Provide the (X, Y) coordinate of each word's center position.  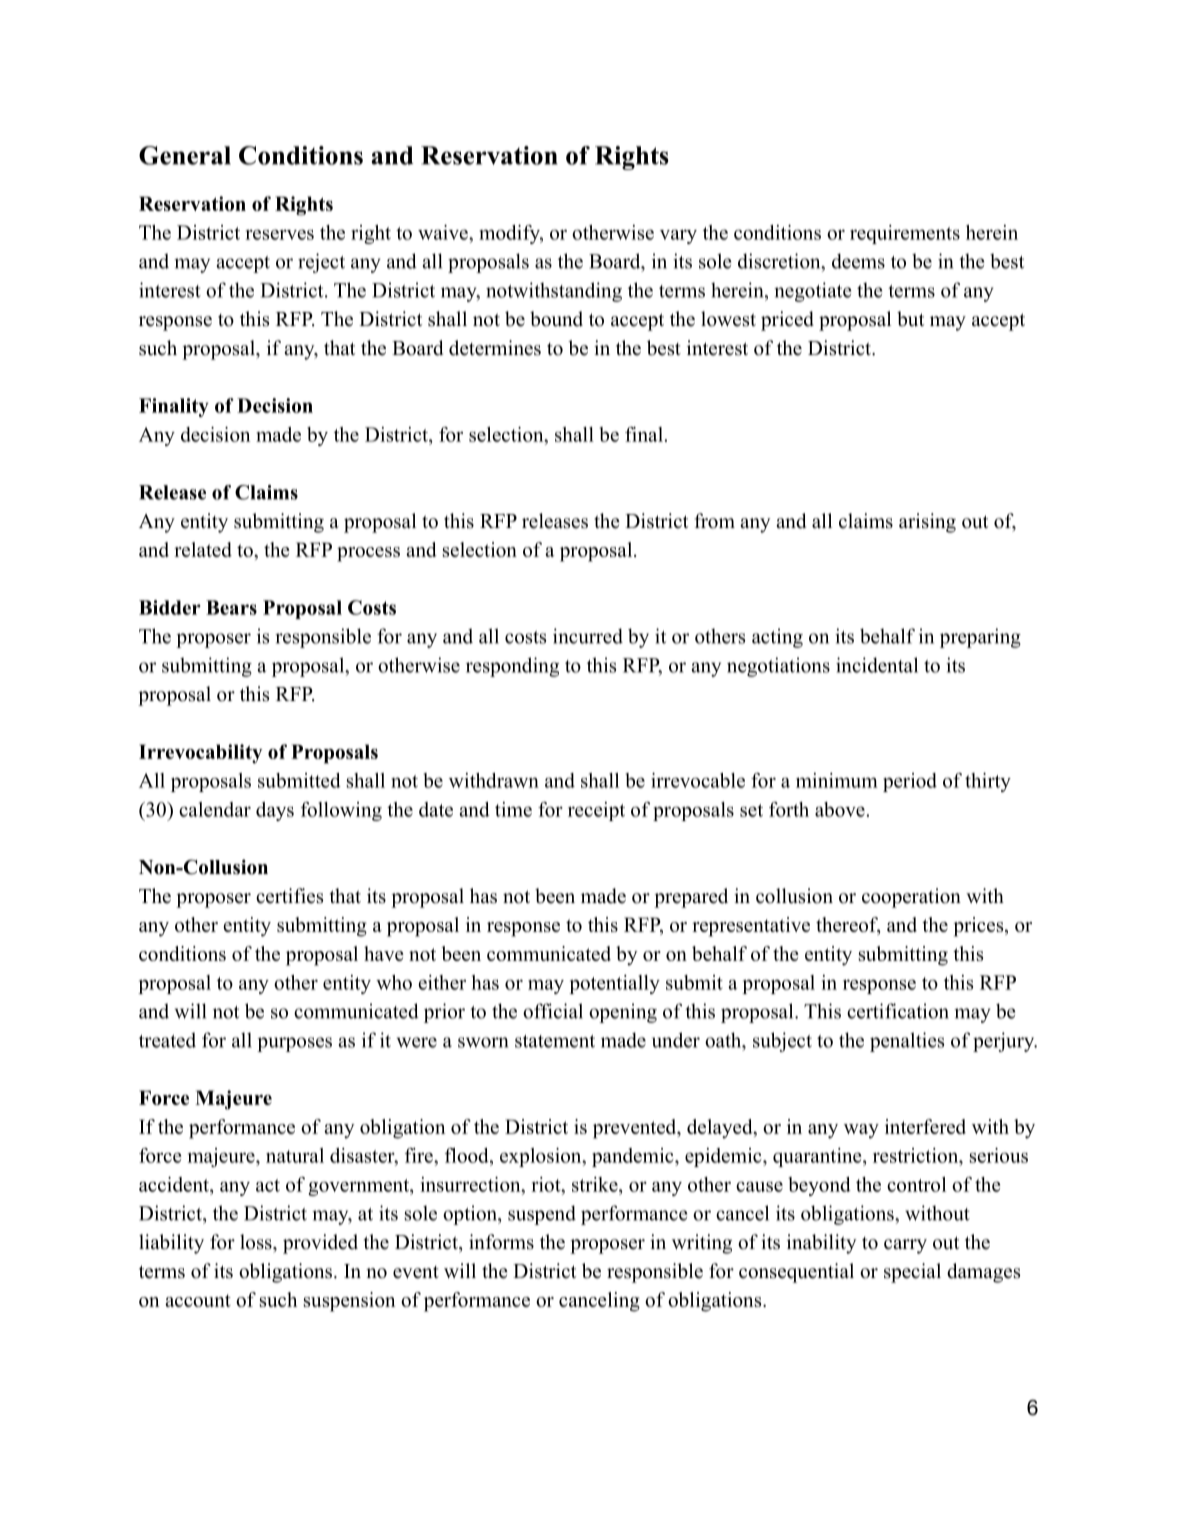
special (912, 1273)
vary (678, 237)
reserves (279, 234)
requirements (905, 234)
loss (257, 1242)
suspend (542, 1215)
